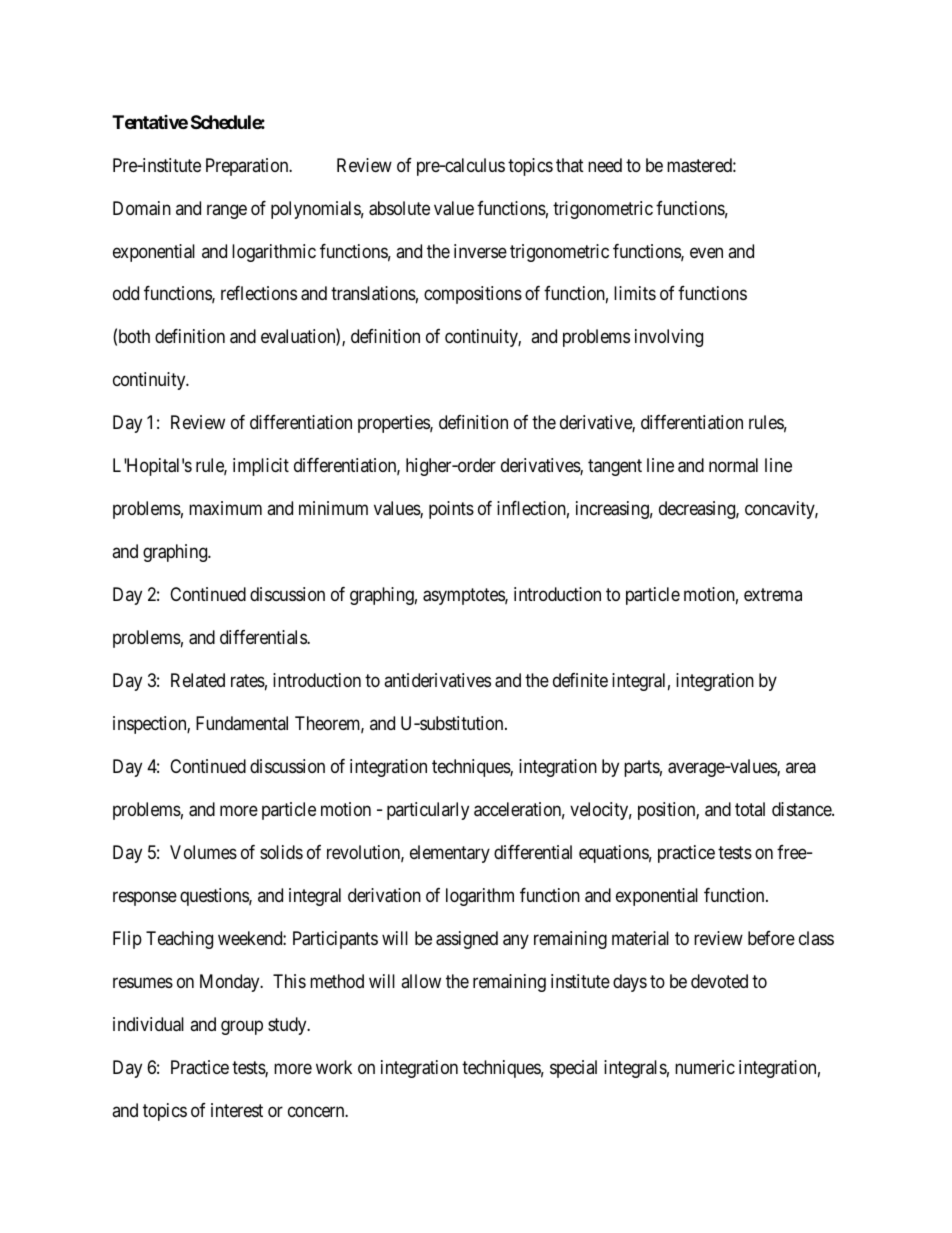  I want to click on Related, so click(198, 680).
